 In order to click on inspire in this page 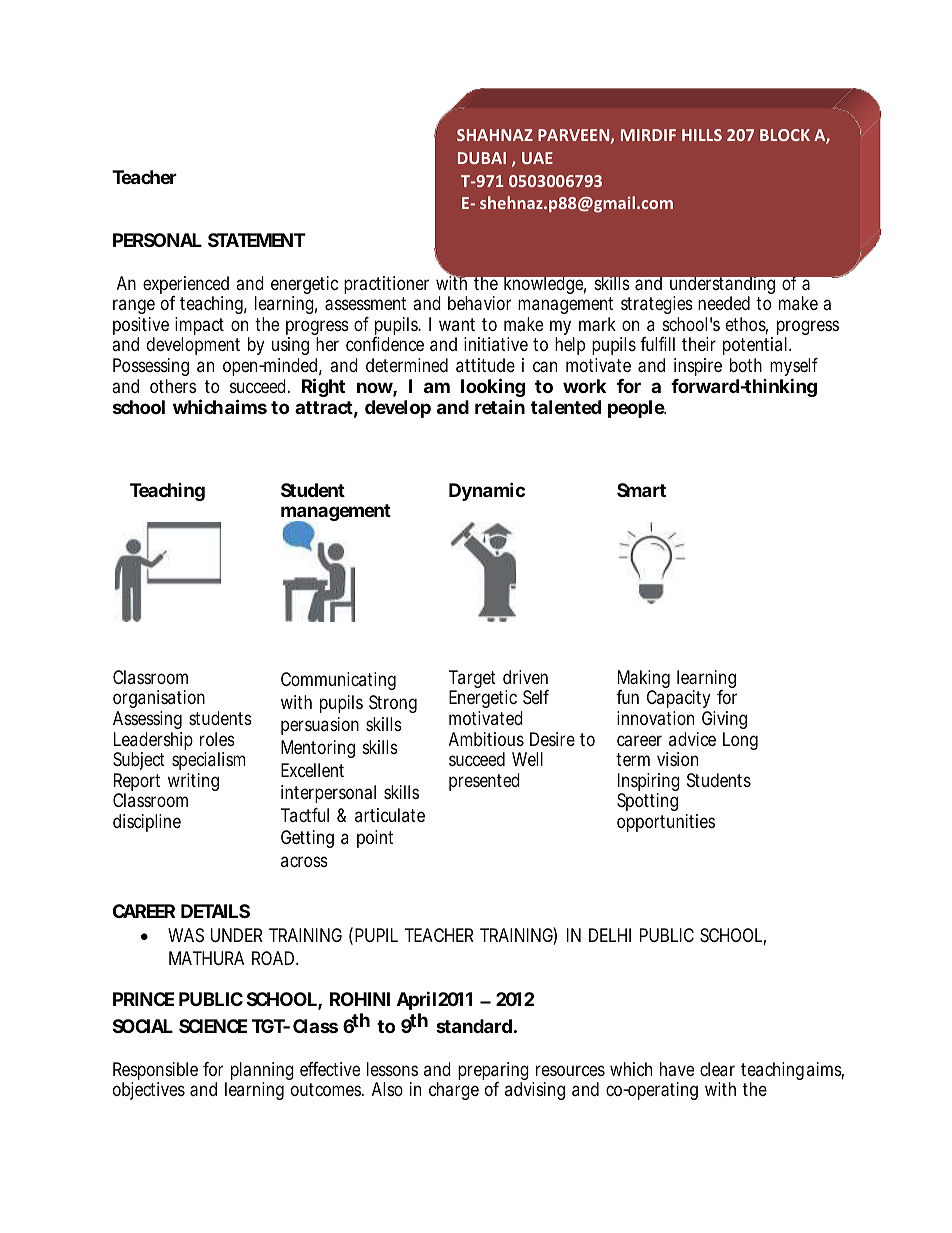, I will do `click(698, 367)`.
